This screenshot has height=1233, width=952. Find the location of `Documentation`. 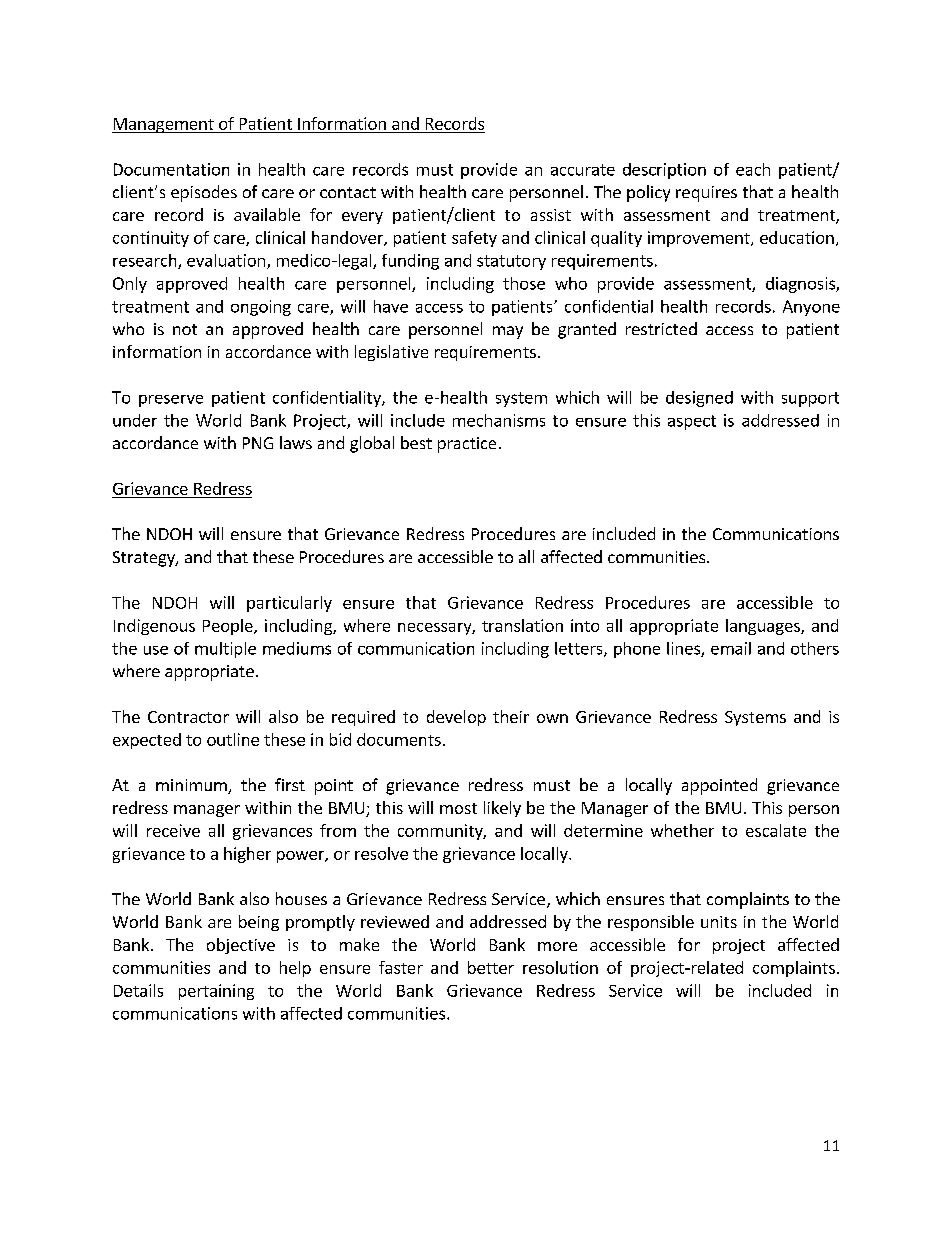

Documentation is located at coordinates (171, 169).
